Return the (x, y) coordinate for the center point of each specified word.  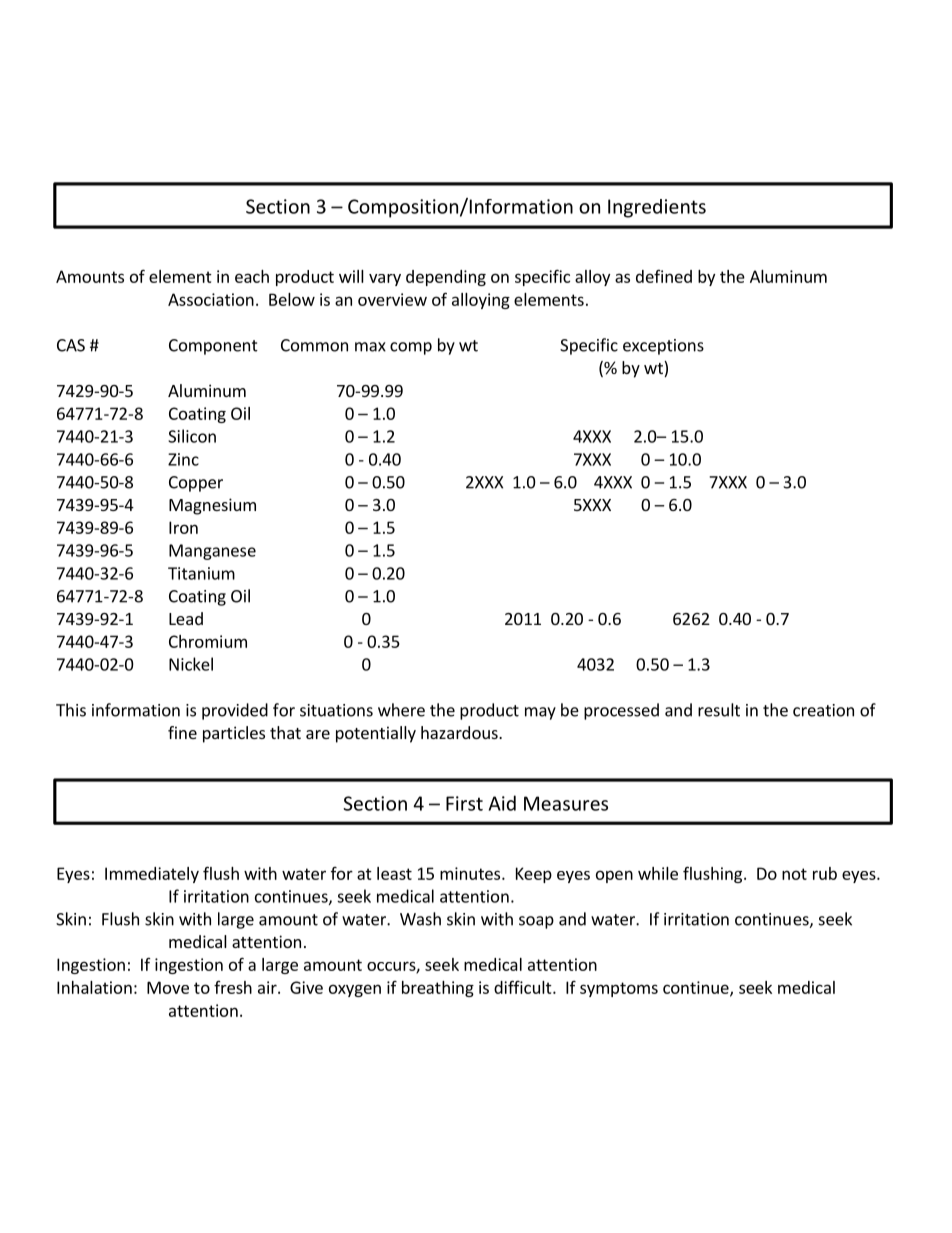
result (719, 710)
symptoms (619, 989)
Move (168, 987)
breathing (438, 989)
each (252, 276)
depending (446, 278)
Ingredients (657, 208)
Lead (186, 618)
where (401, 710)
